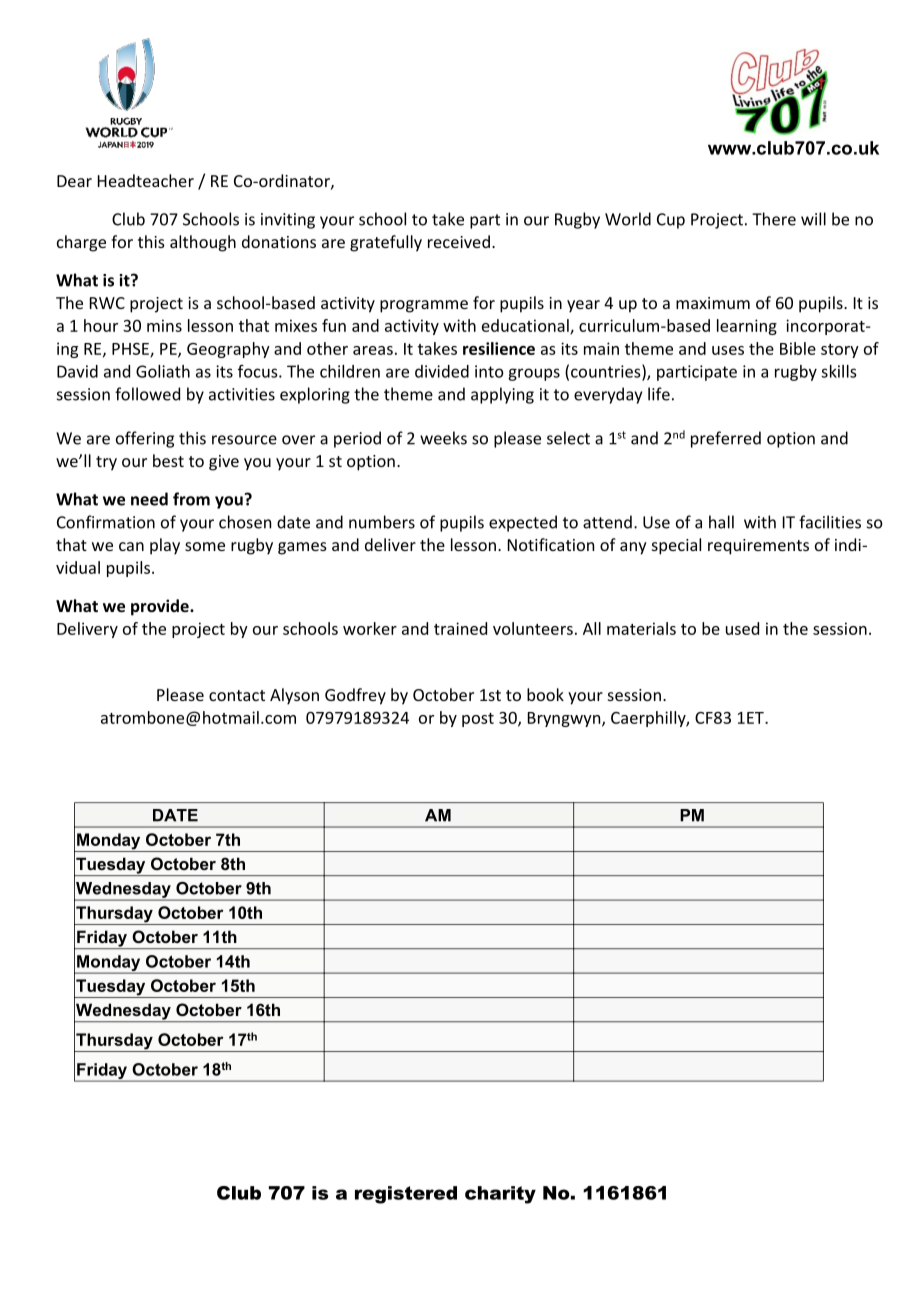  Describe the element at coordinates (726, 439) in the screenshot. I see `preferred` at that location.
